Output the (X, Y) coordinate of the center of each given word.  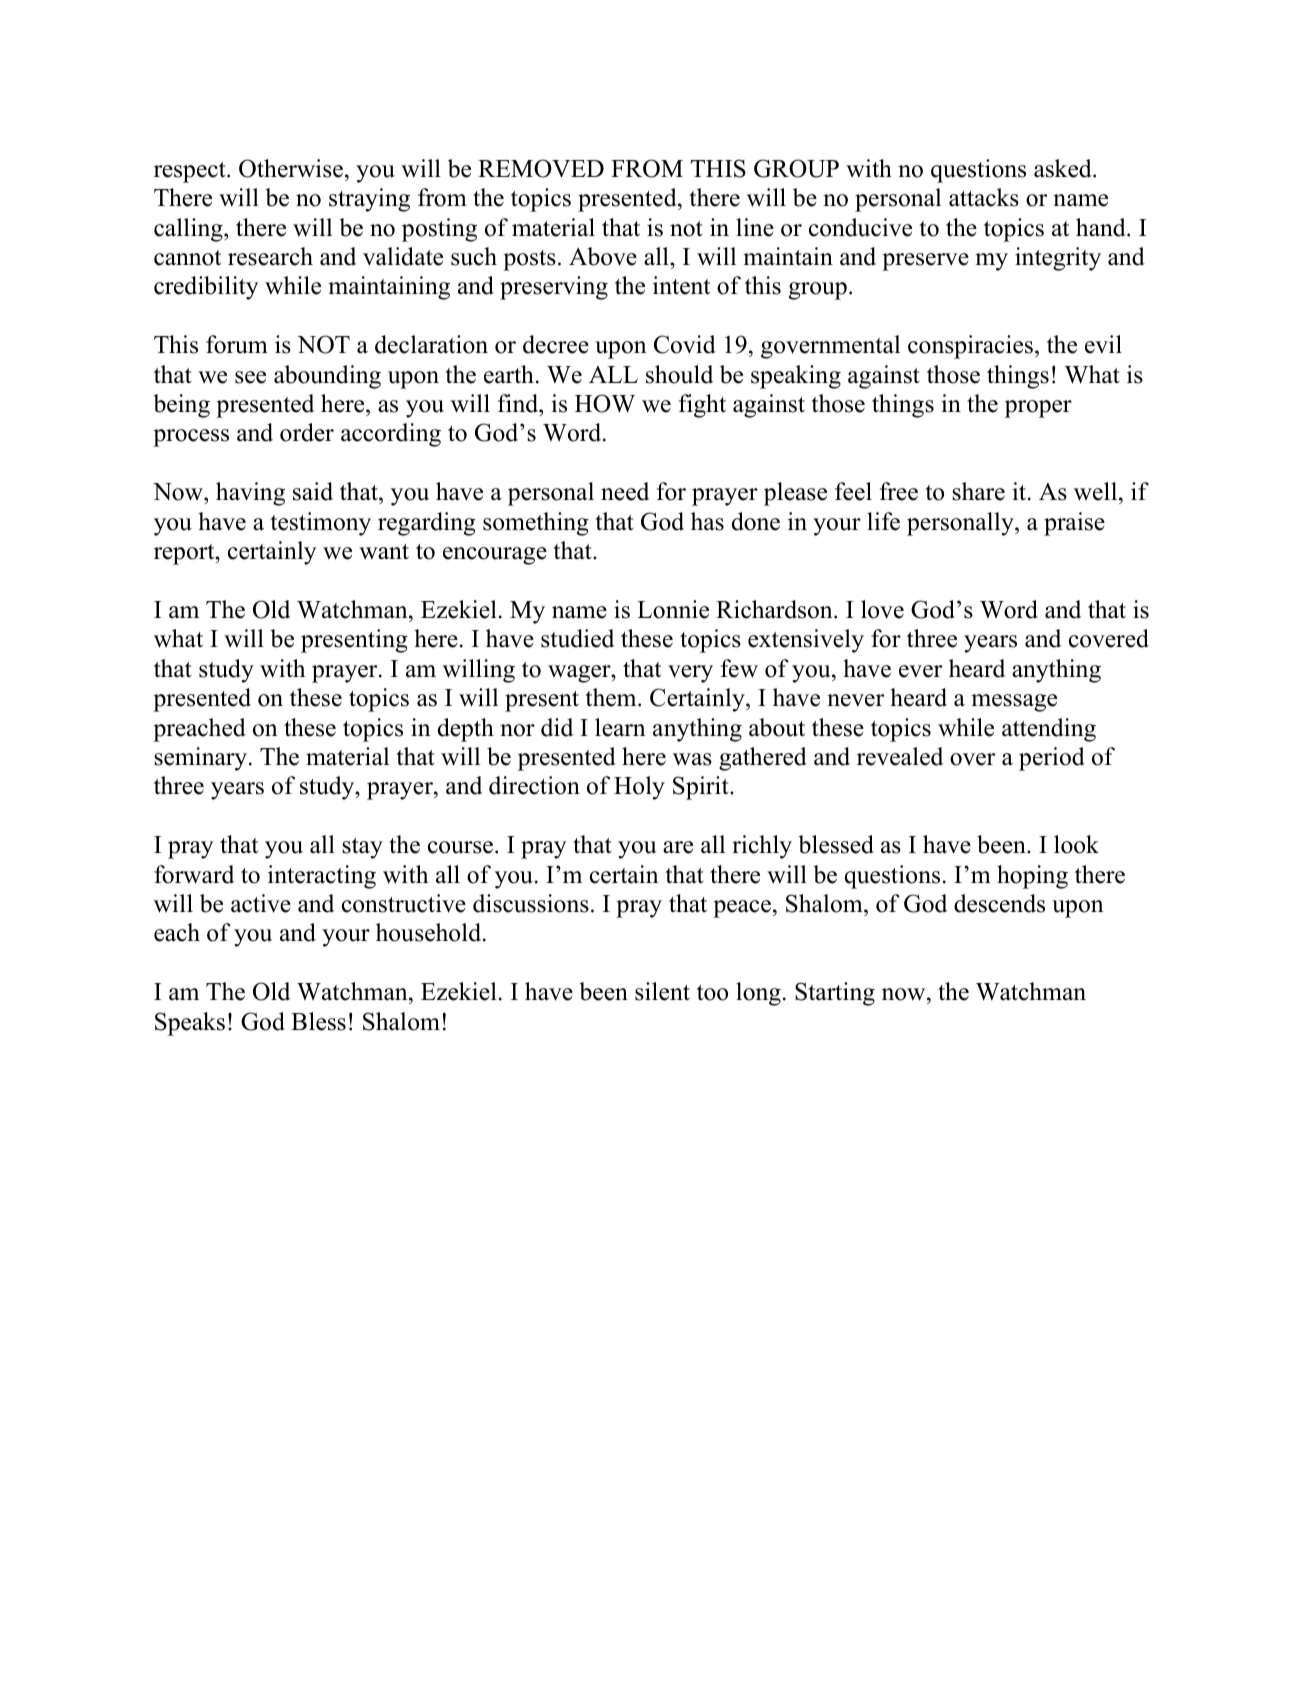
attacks (984, 197)
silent (662, 991)
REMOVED (541, 168)
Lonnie (673, 609)
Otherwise (292, 168)
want (384, 552)
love (882, 609)
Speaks (190, 1024)
